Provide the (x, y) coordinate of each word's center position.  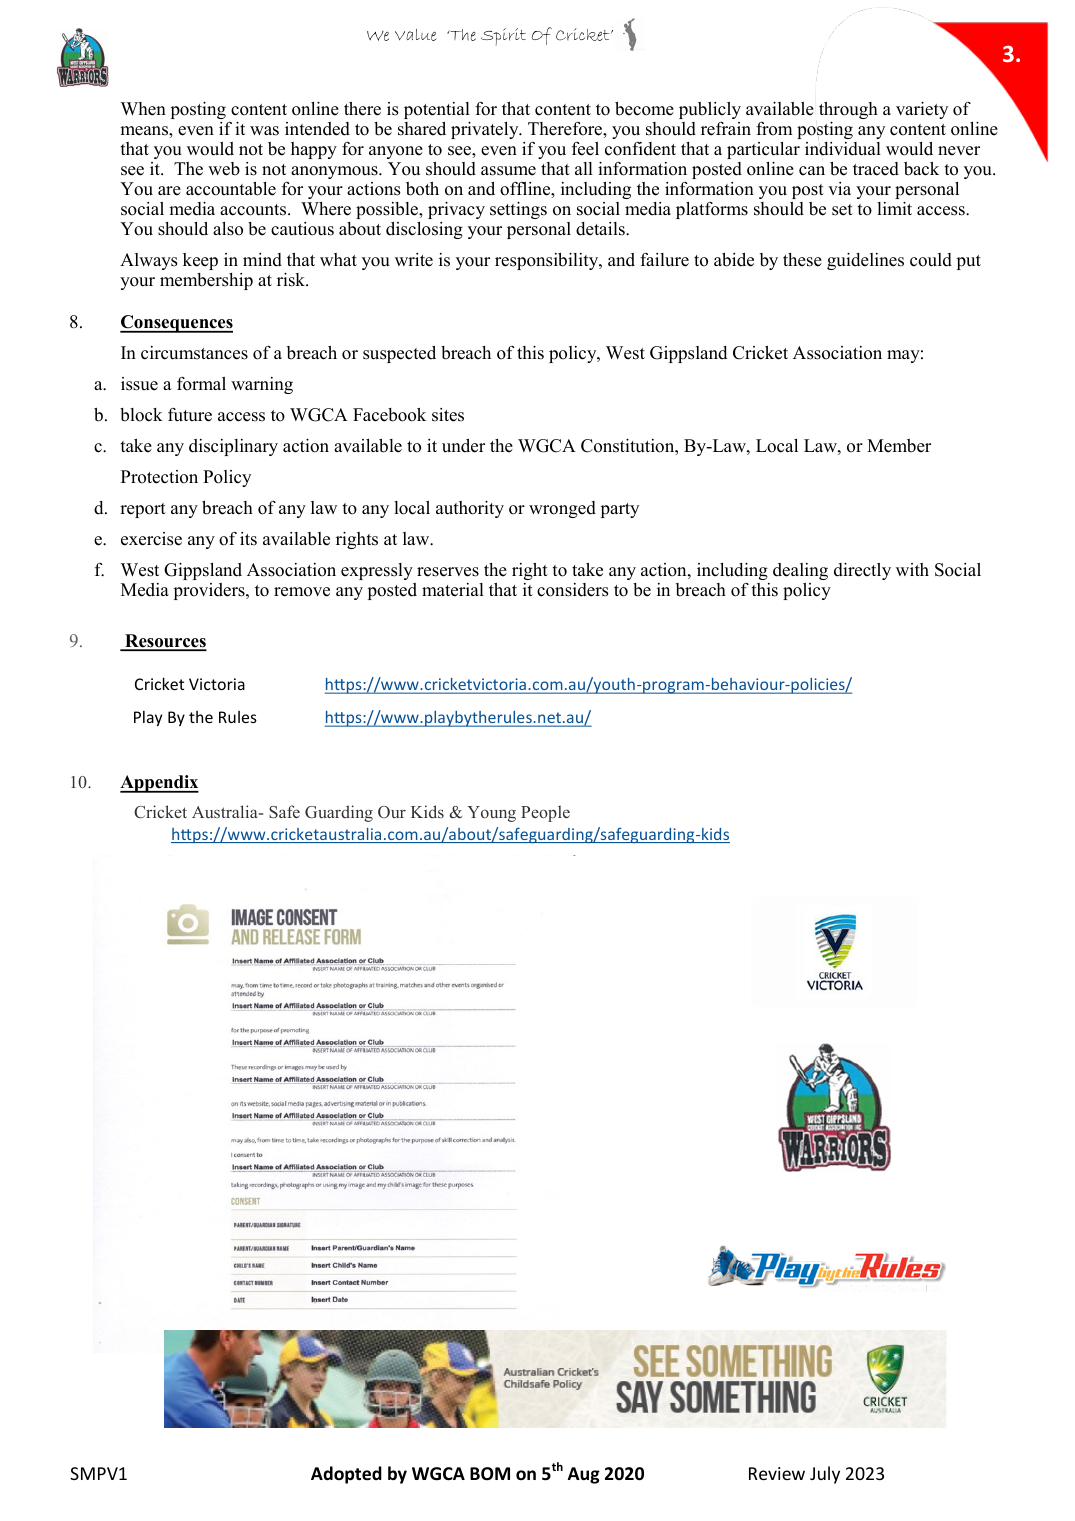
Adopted (346, 1475)
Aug (584, 1475)
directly (862, 571)
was (264, 131)
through (848, 112)
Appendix (159, 784)
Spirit (503, 37)
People (545, 813)
